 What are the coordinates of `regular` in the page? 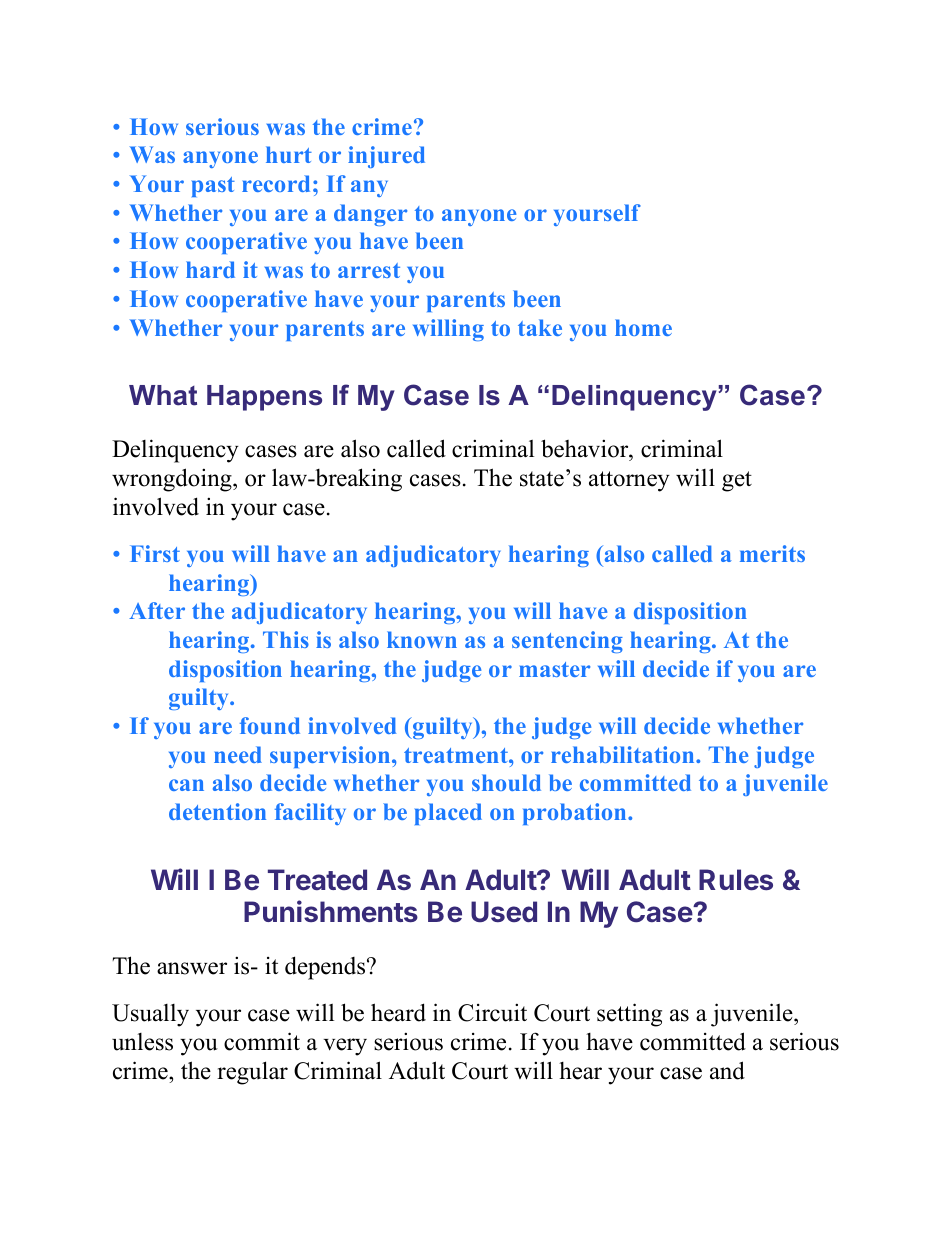 It's located at (252, 1073).
